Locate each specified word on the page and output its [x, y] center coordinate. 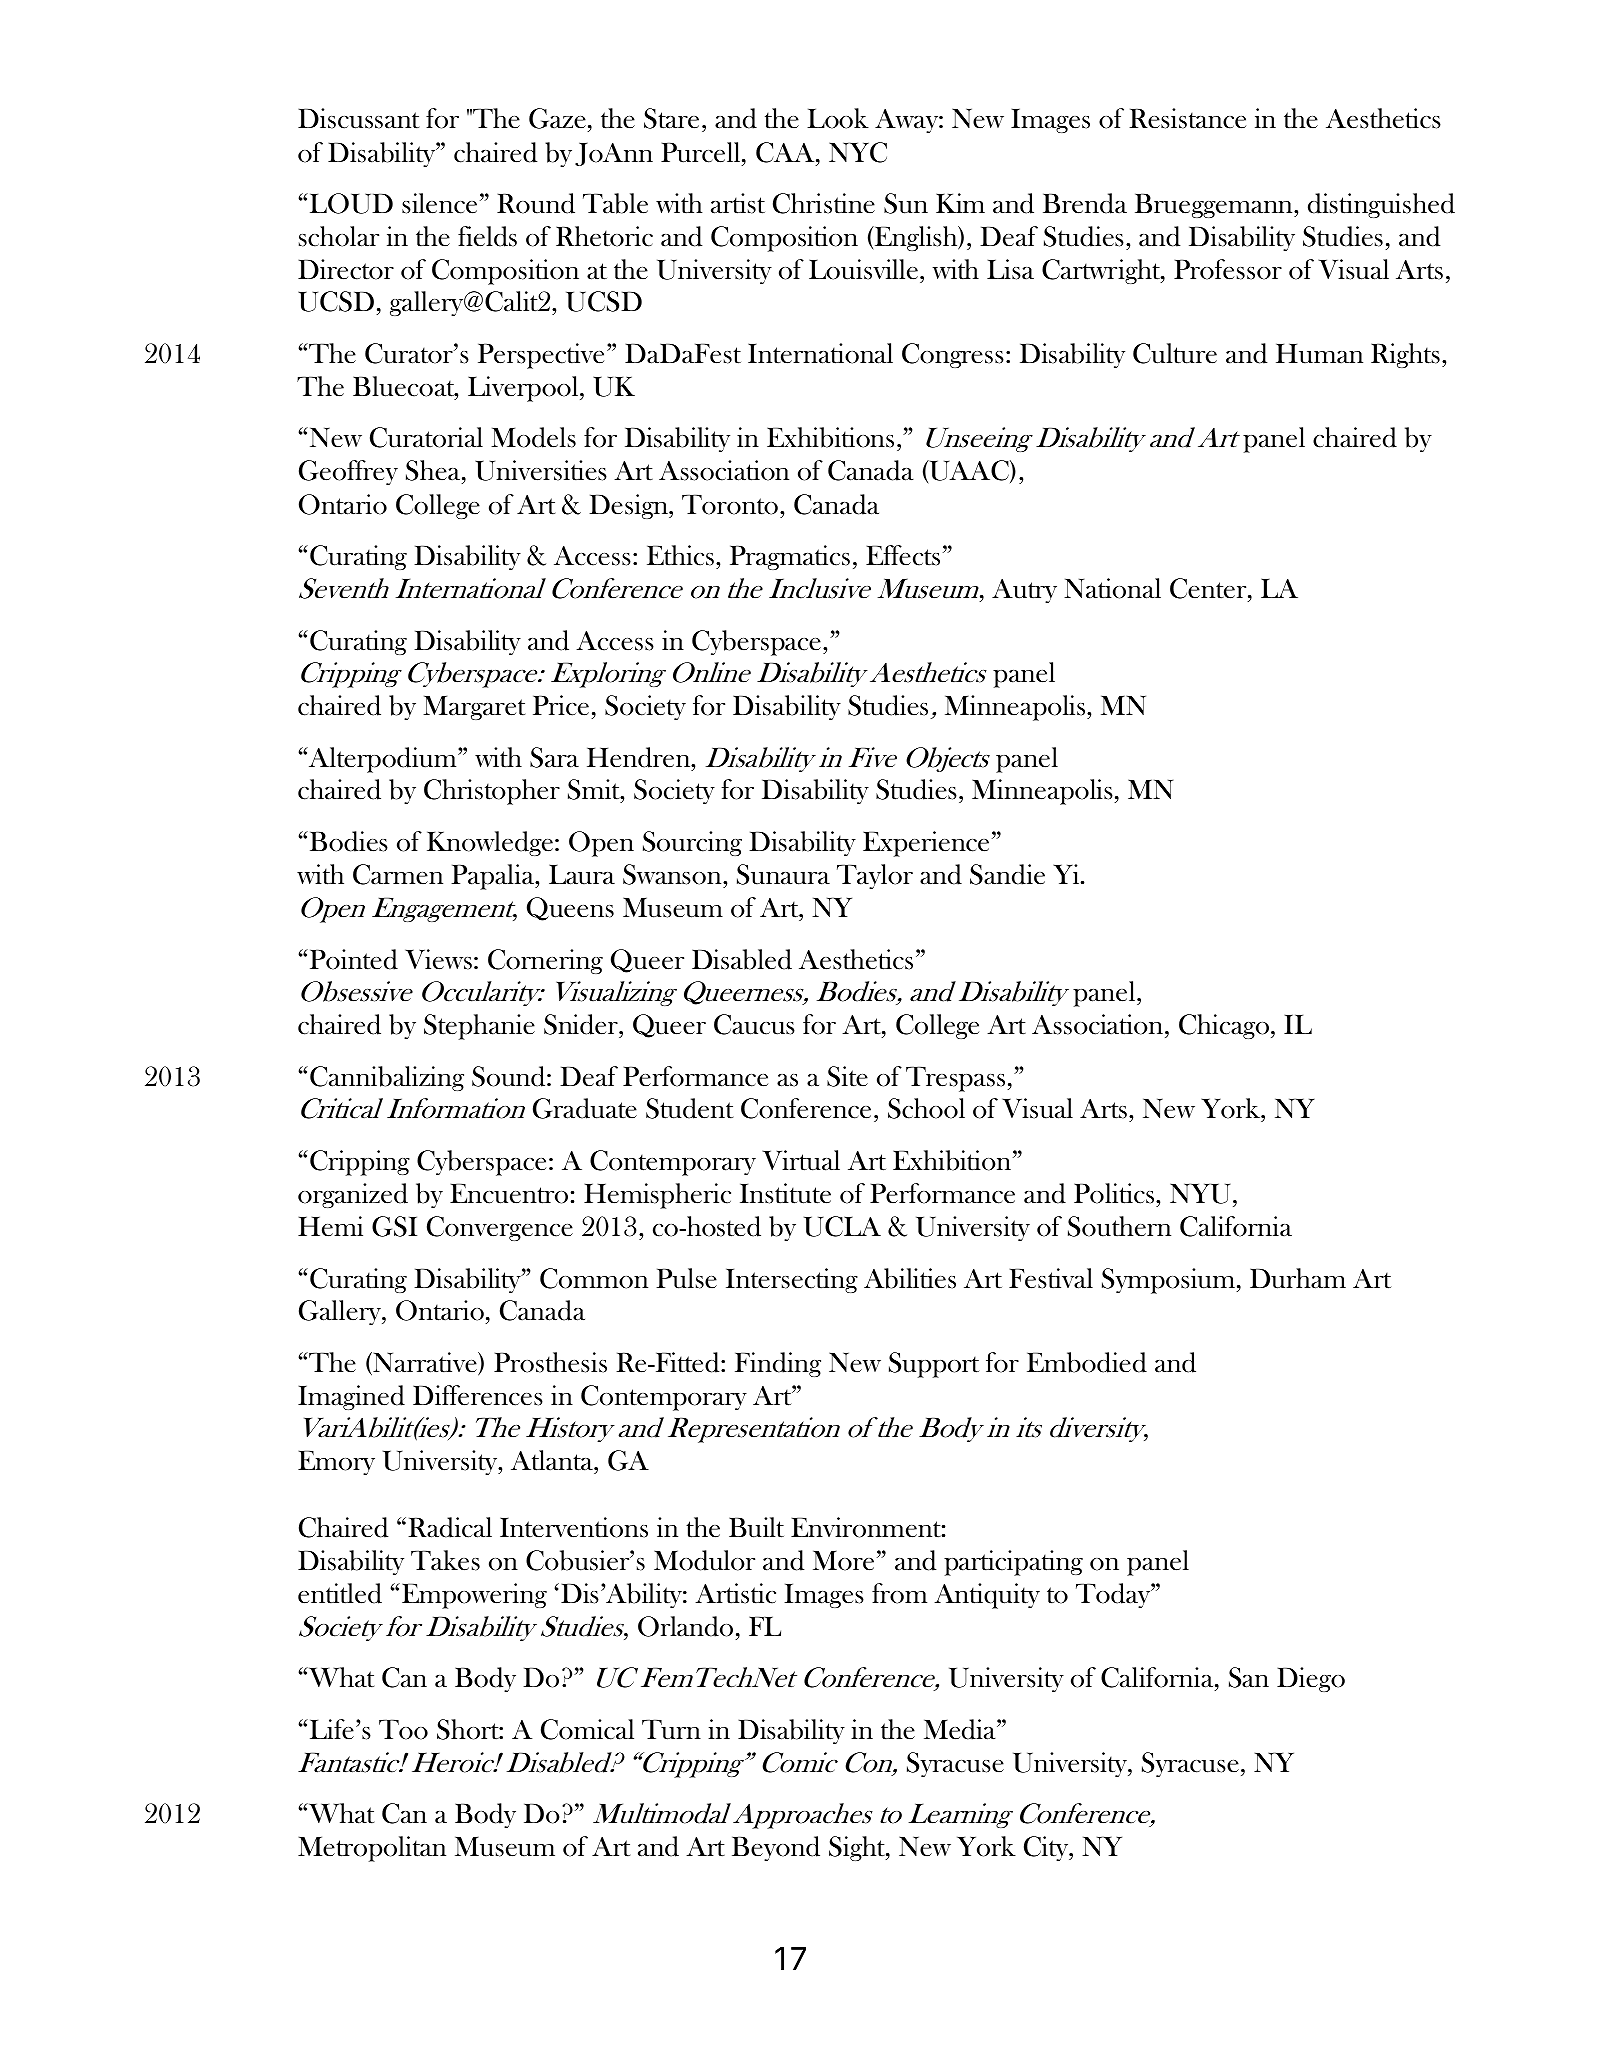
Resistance [1187, 118]
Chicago [1225, 1026]
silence [439, 203]
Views [438, 959]
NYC [858, 152]
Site [847, 1076]
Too [403, 1730]
